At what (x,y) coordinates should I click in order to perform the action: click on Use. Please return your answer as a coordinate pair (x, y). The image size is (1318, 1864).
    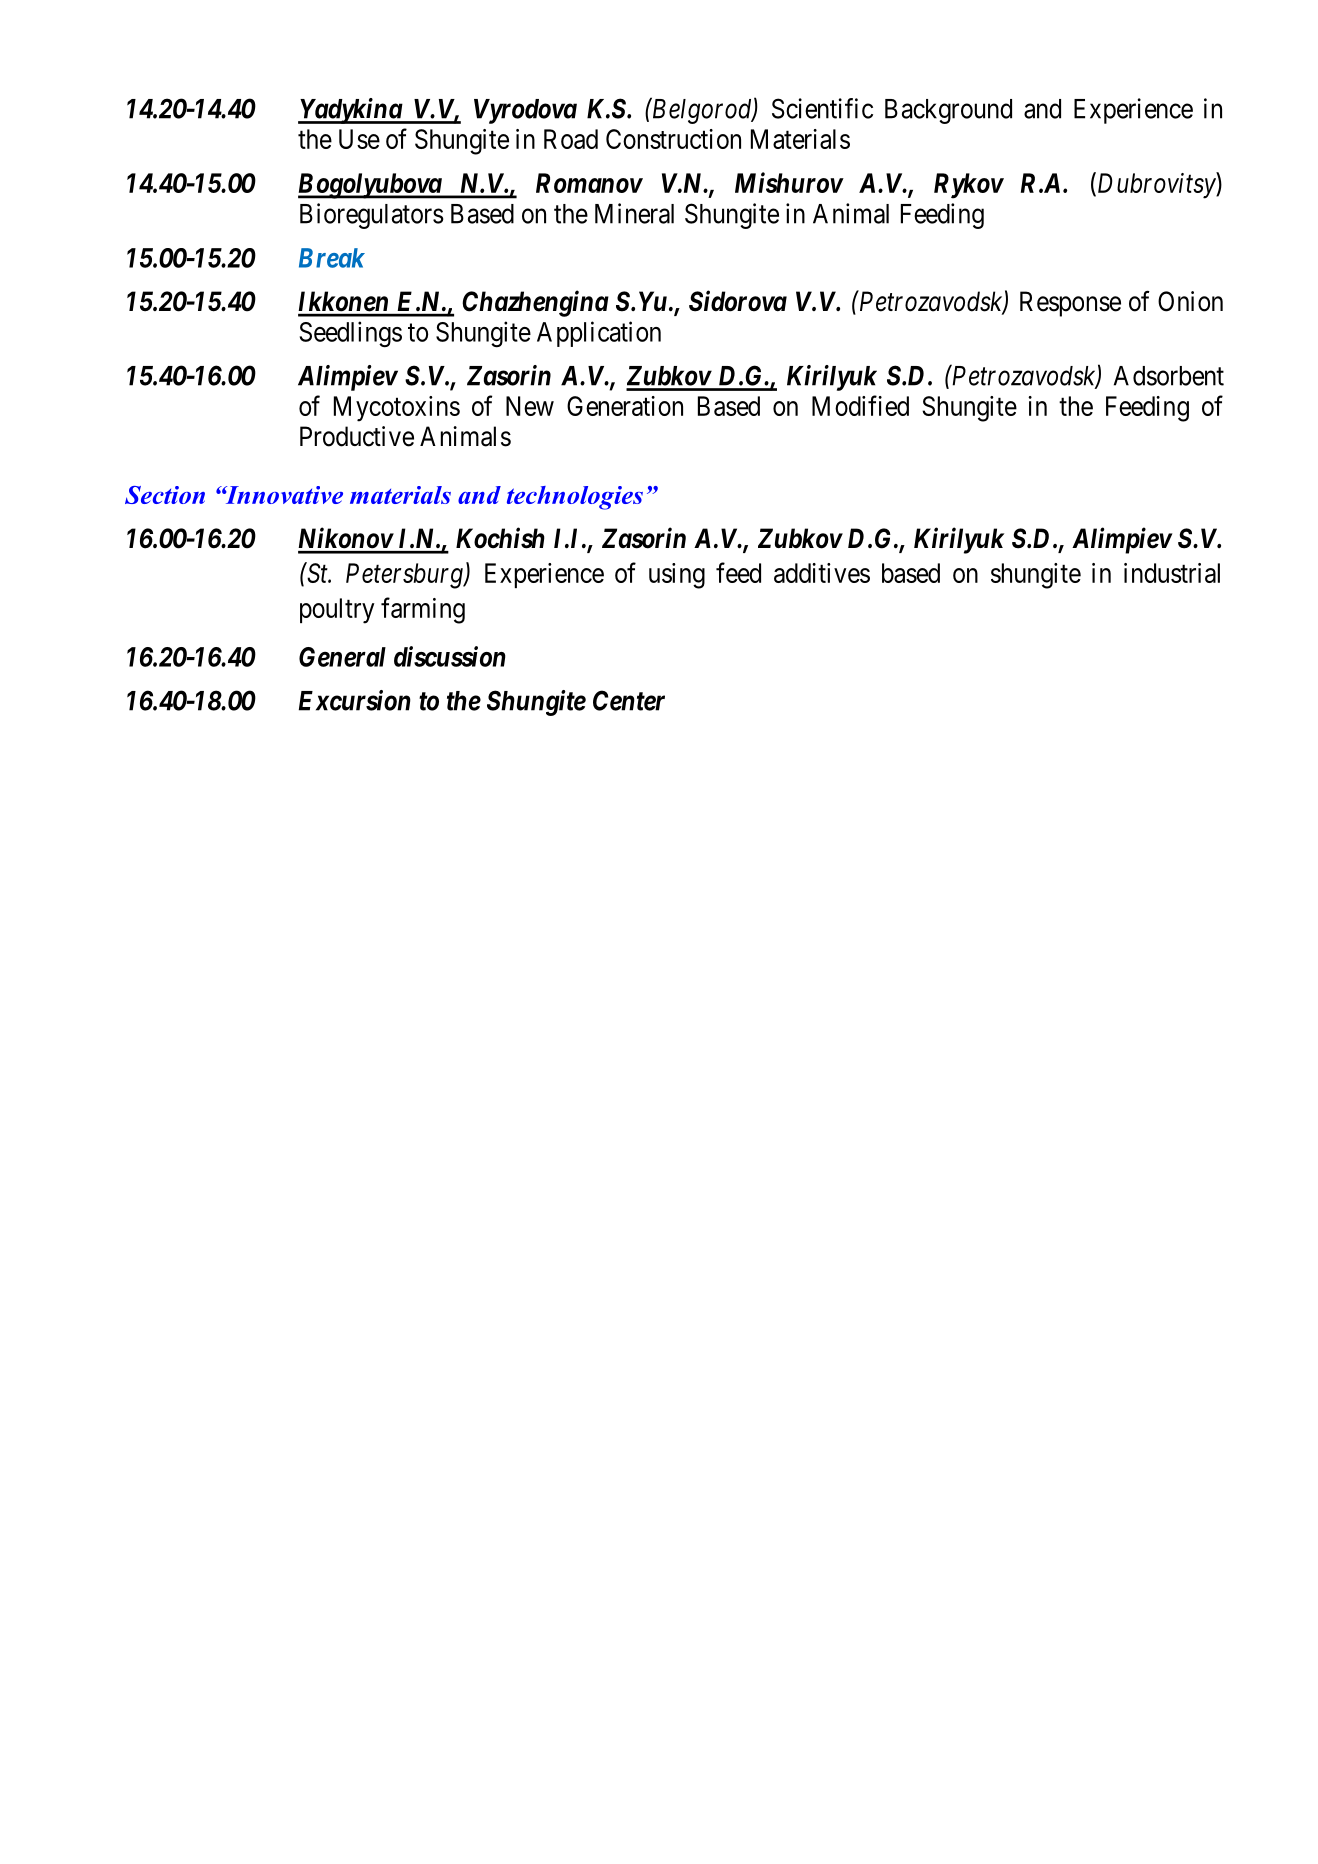
    Looking at the image, I should click on (359, 139).
